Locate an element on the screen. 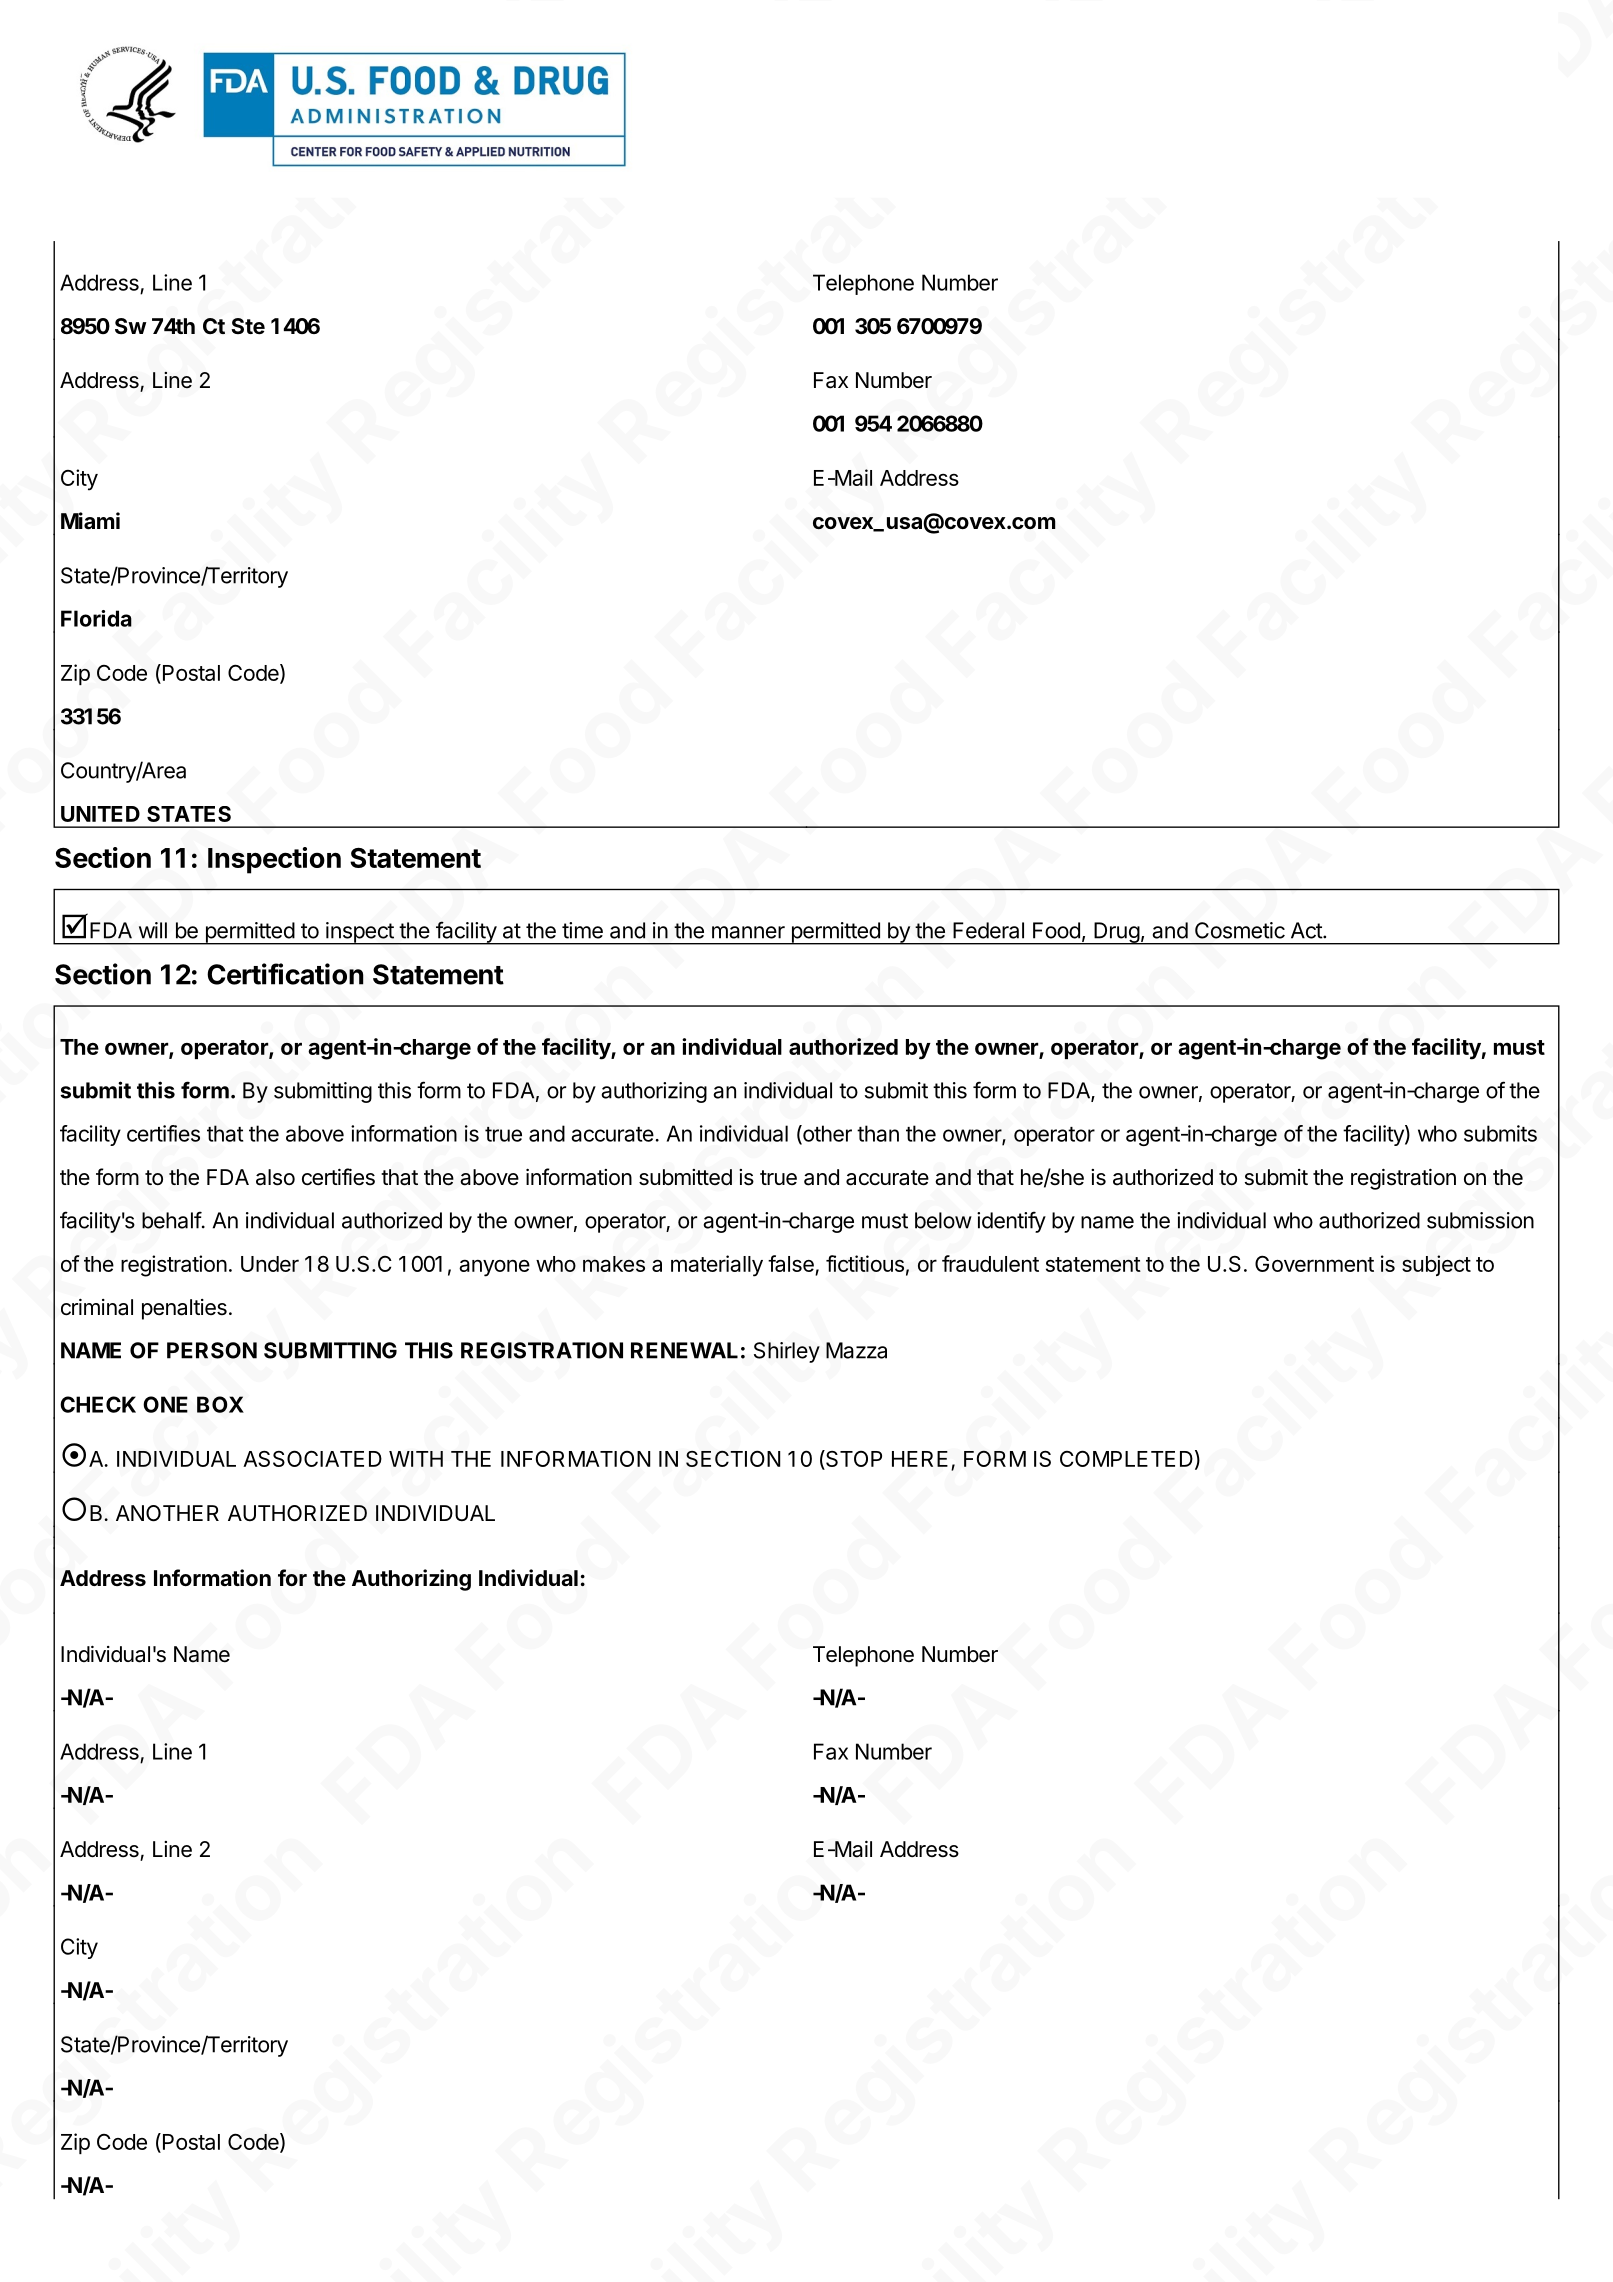 Image resolution: width=1613 pixels, height=2282 pixels. Ste is located at coordinates (248, 326).
